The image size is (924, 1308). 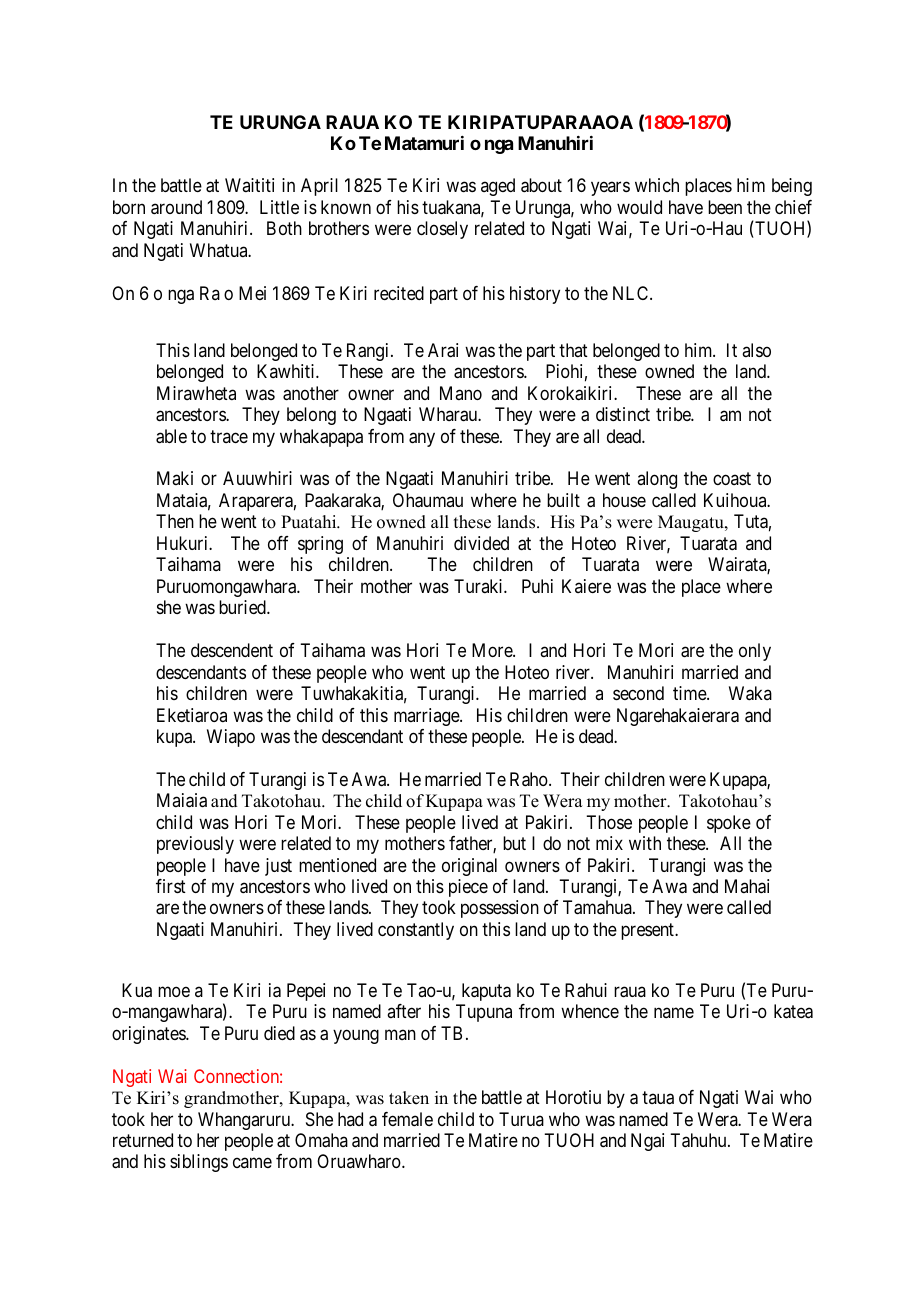 I want to click on first, so click(x=171, y=886).
